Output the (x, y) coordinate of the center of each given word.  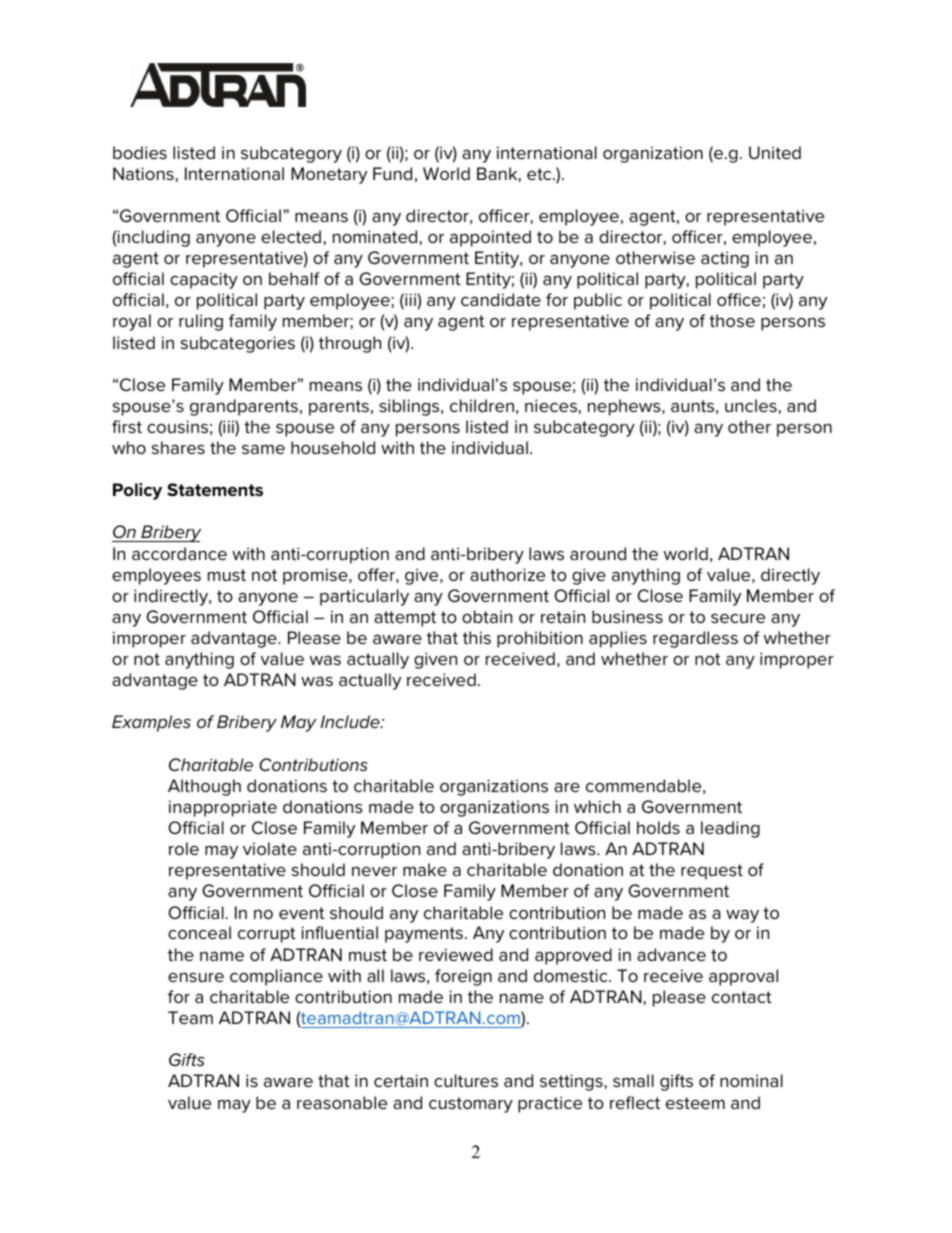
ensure (196, 977)
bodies (140, 152)
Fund (392, 173)
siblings (410, 407)
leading (730, 829)
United (775, 152)
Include (351, 721)
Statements (215, 490)
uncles (752, 405)
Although (204, 787)
